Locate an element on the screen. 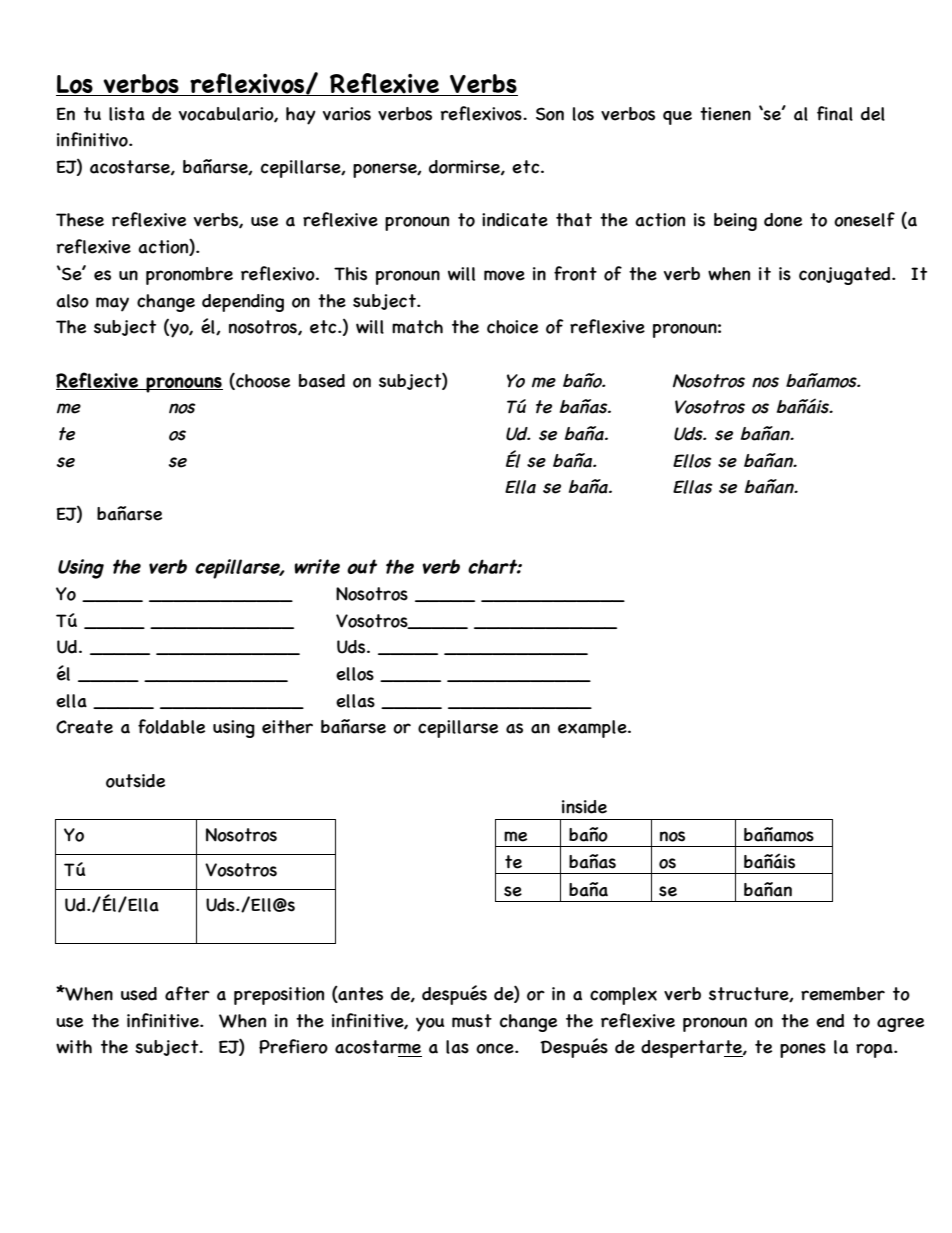  inside is located at coordinates (584, 807).
